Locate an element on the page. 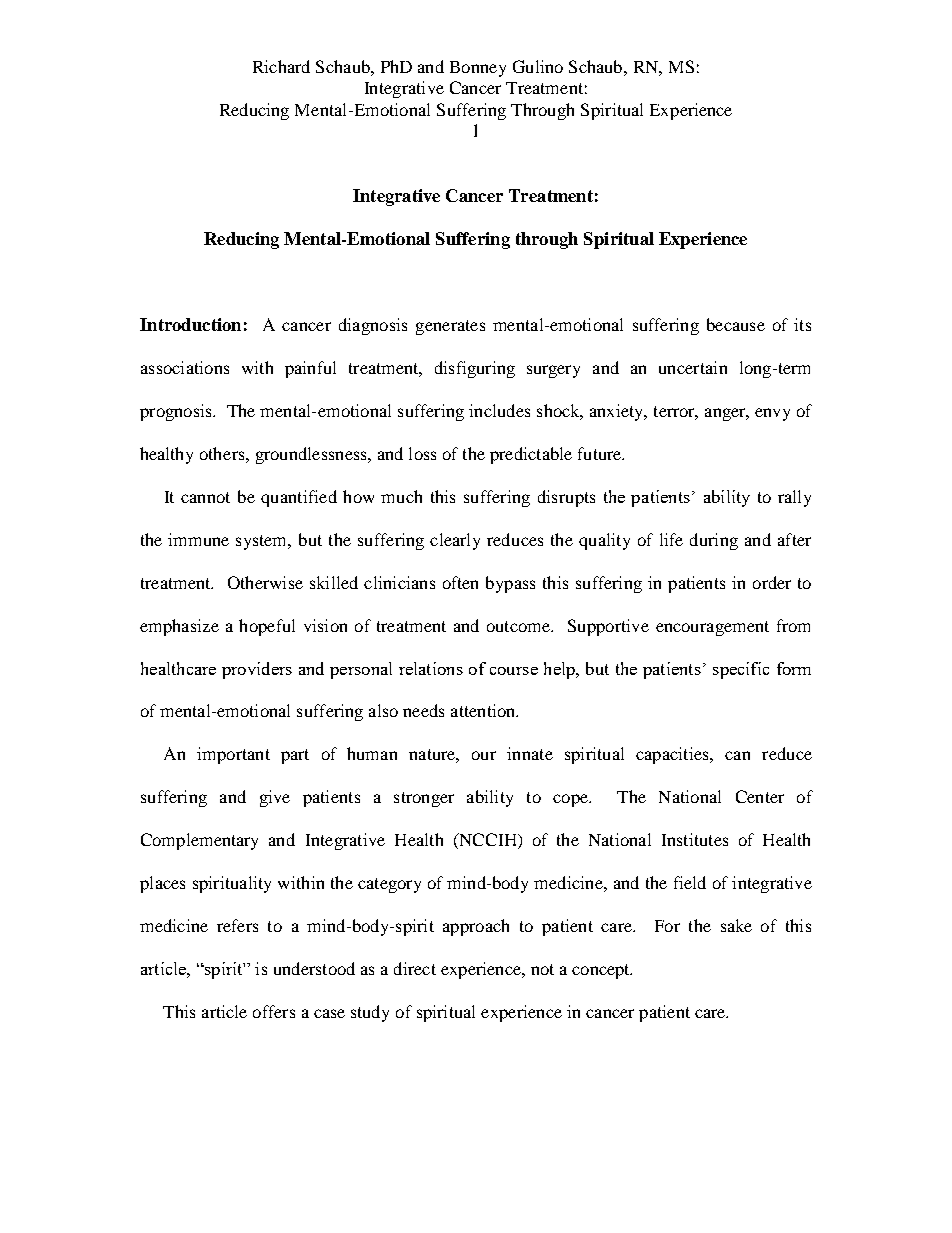  generates is located at coordinates (450, 327).
